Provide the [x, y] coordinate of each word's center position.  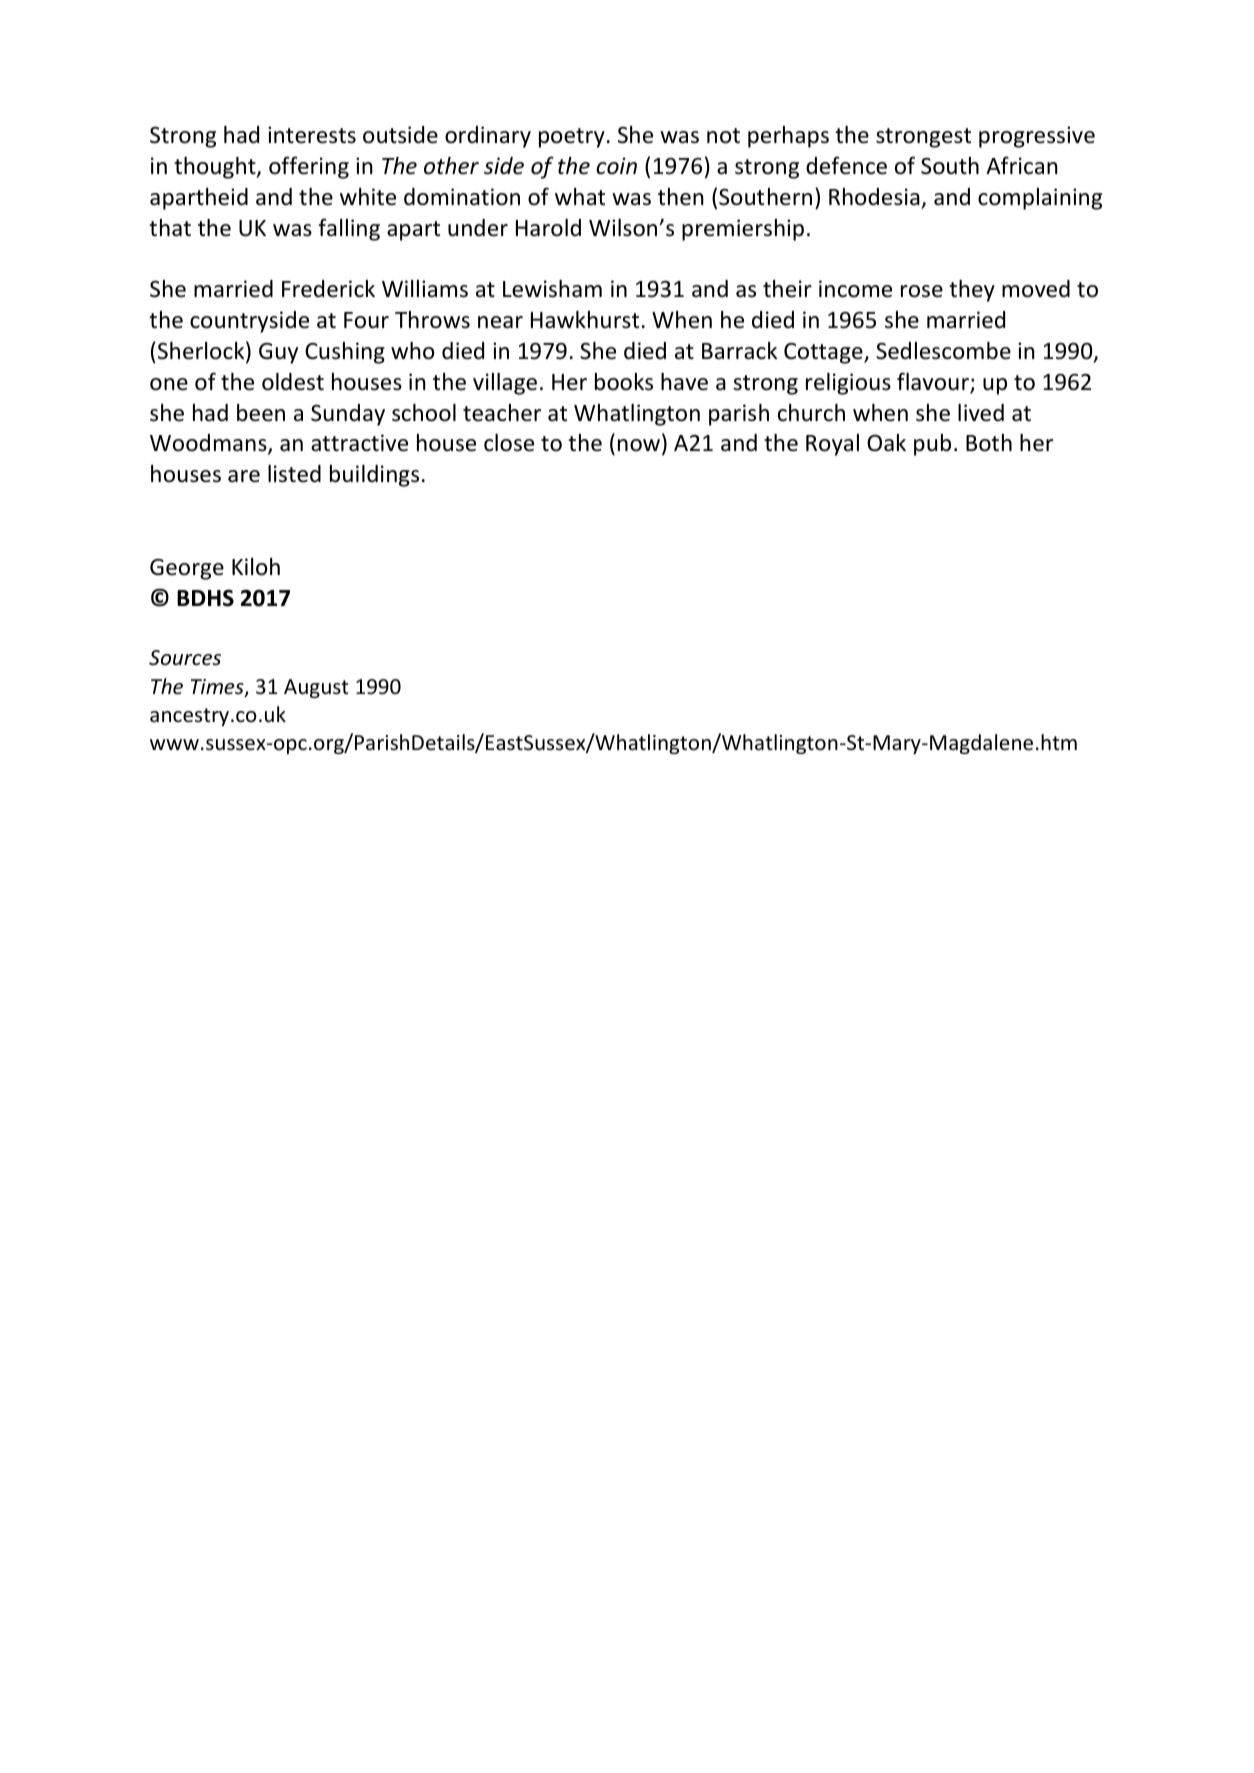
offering [309, 167]
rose [922, 291]
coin [616, 166]
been [261, 413]
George [187, 569]
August [316, 688]
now [640, 447]
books [624, 382]
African [1022, 165]
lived [981, 413]
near [500, 322]
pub [932, 445]
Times [218, 688]
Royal [832, 445]
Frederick [328, 289]
